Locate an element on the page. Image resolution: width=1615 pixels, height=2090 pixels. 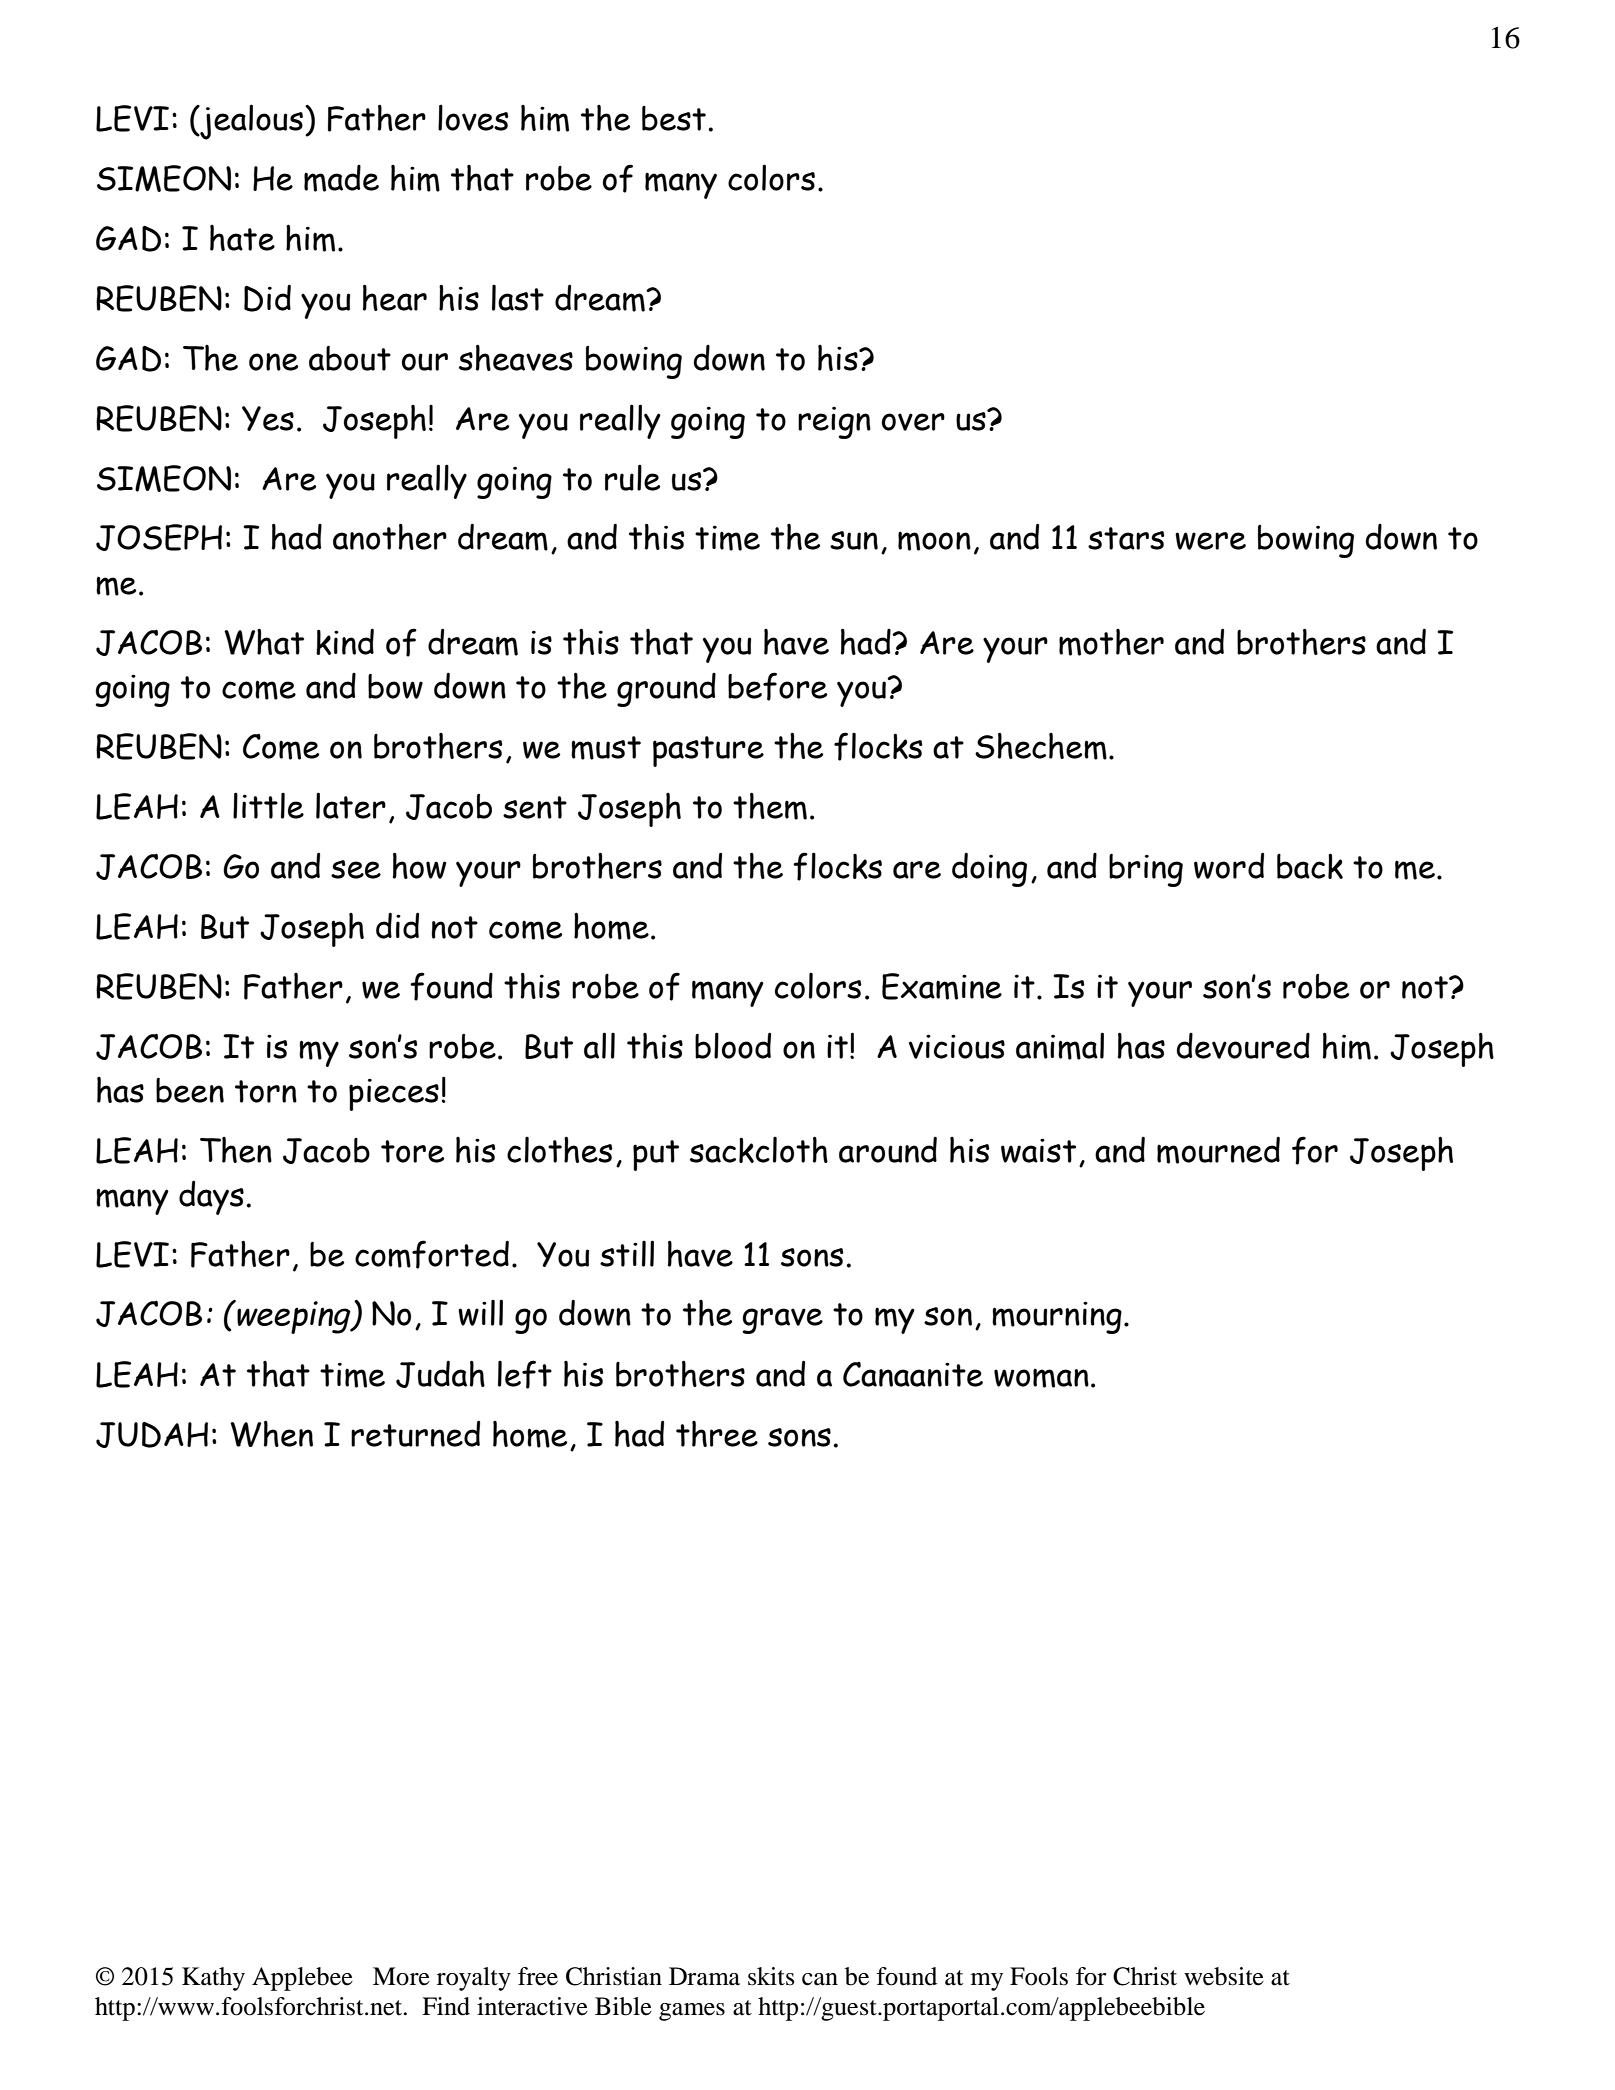
mother is located at coordinates (1111, 642).
